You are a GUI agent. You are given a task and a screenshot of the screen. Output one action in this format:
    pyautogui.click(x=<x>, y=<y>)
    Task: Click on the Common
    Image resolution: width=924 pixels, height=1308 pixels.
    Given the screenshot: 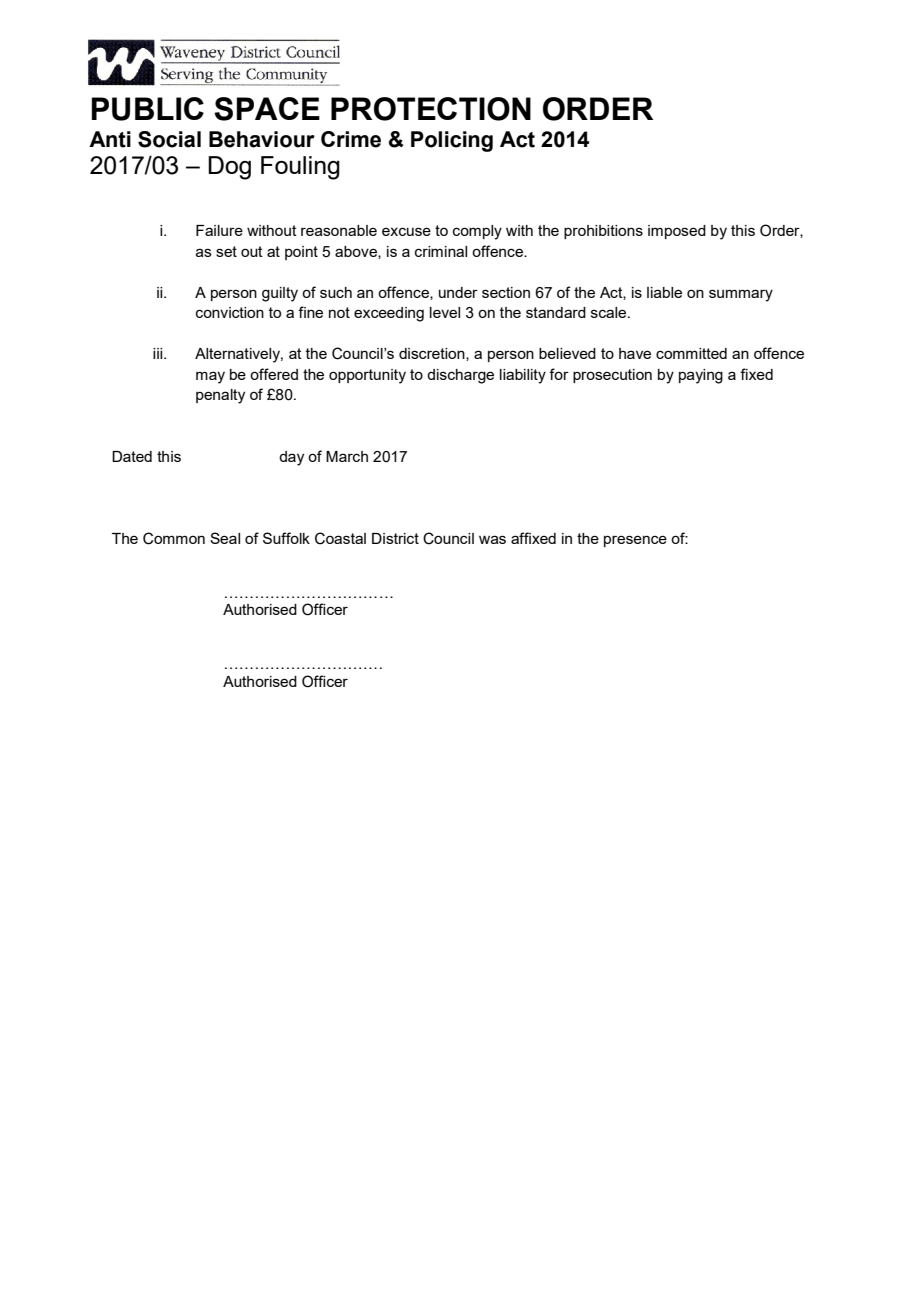 What is the action you would take?
    pyautogui.click(x=174, y=538)
